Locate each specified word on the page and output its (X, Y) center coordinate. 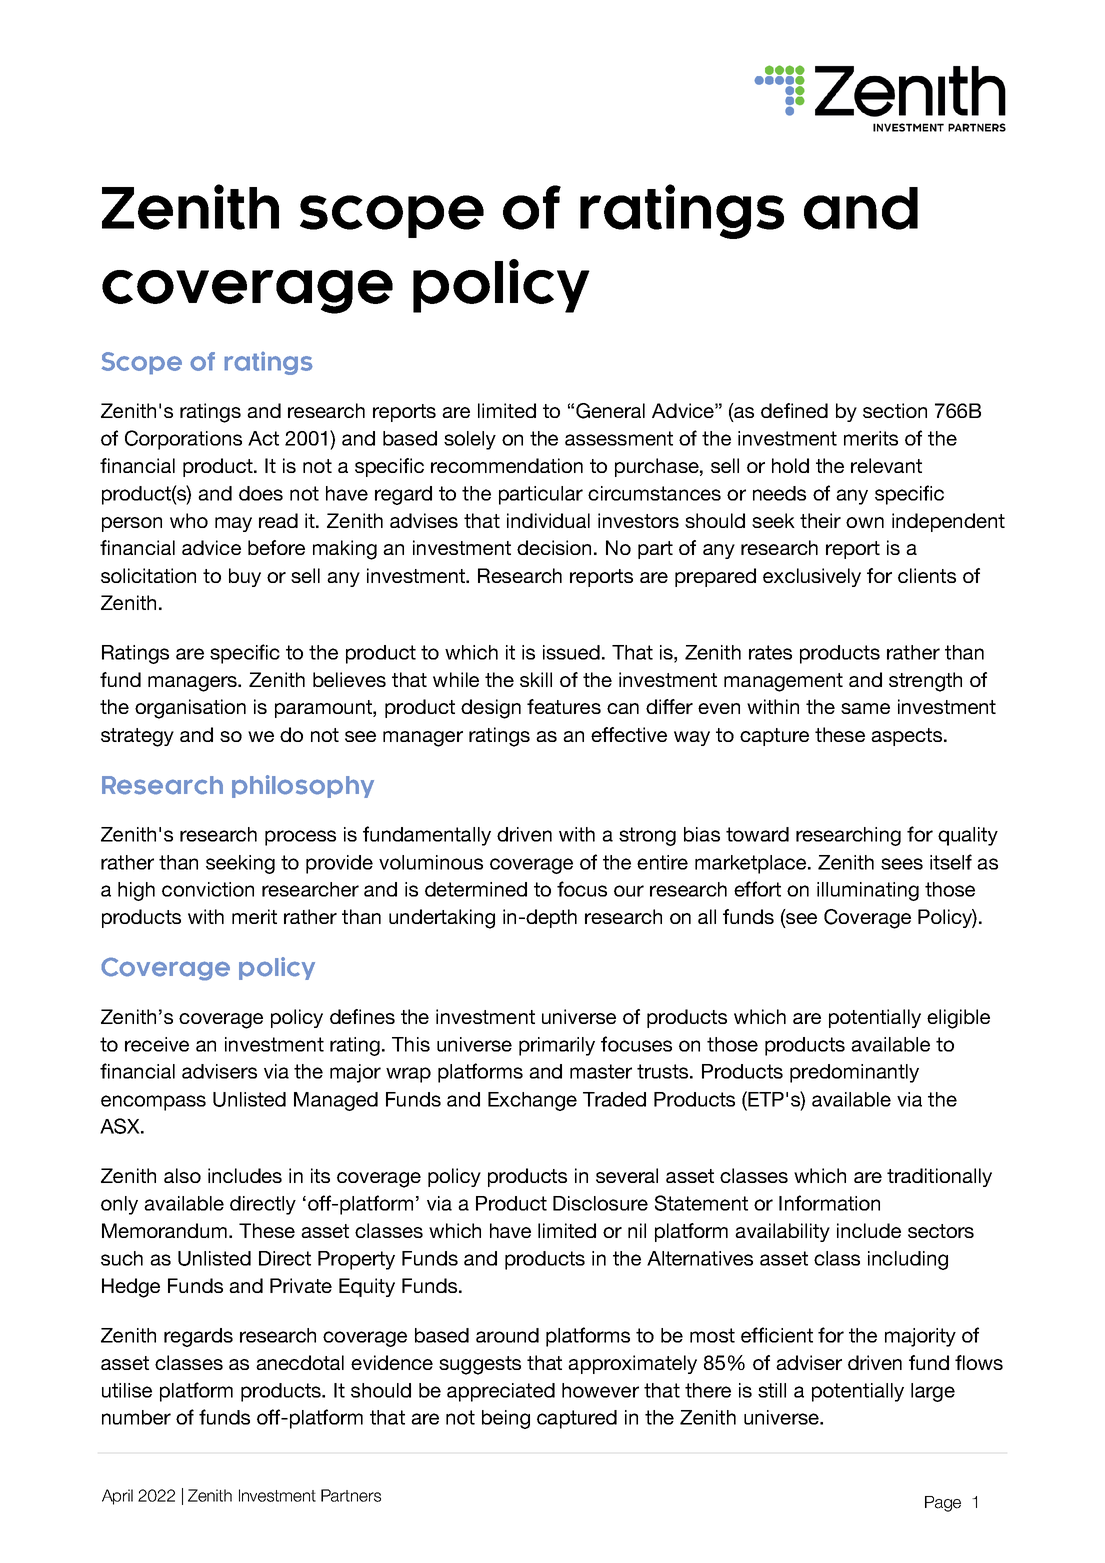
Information (829, 1203)
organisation (190, 709)
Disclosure (600, 1203)
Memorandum (166, 1230)
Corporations (183, 440)
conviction (208, 889)
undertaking (442, 919)
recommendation (507, 465)
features (564, 706)
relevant (886, 465)
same (865, 708)
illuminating (868, 891)
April (117, 1497)
